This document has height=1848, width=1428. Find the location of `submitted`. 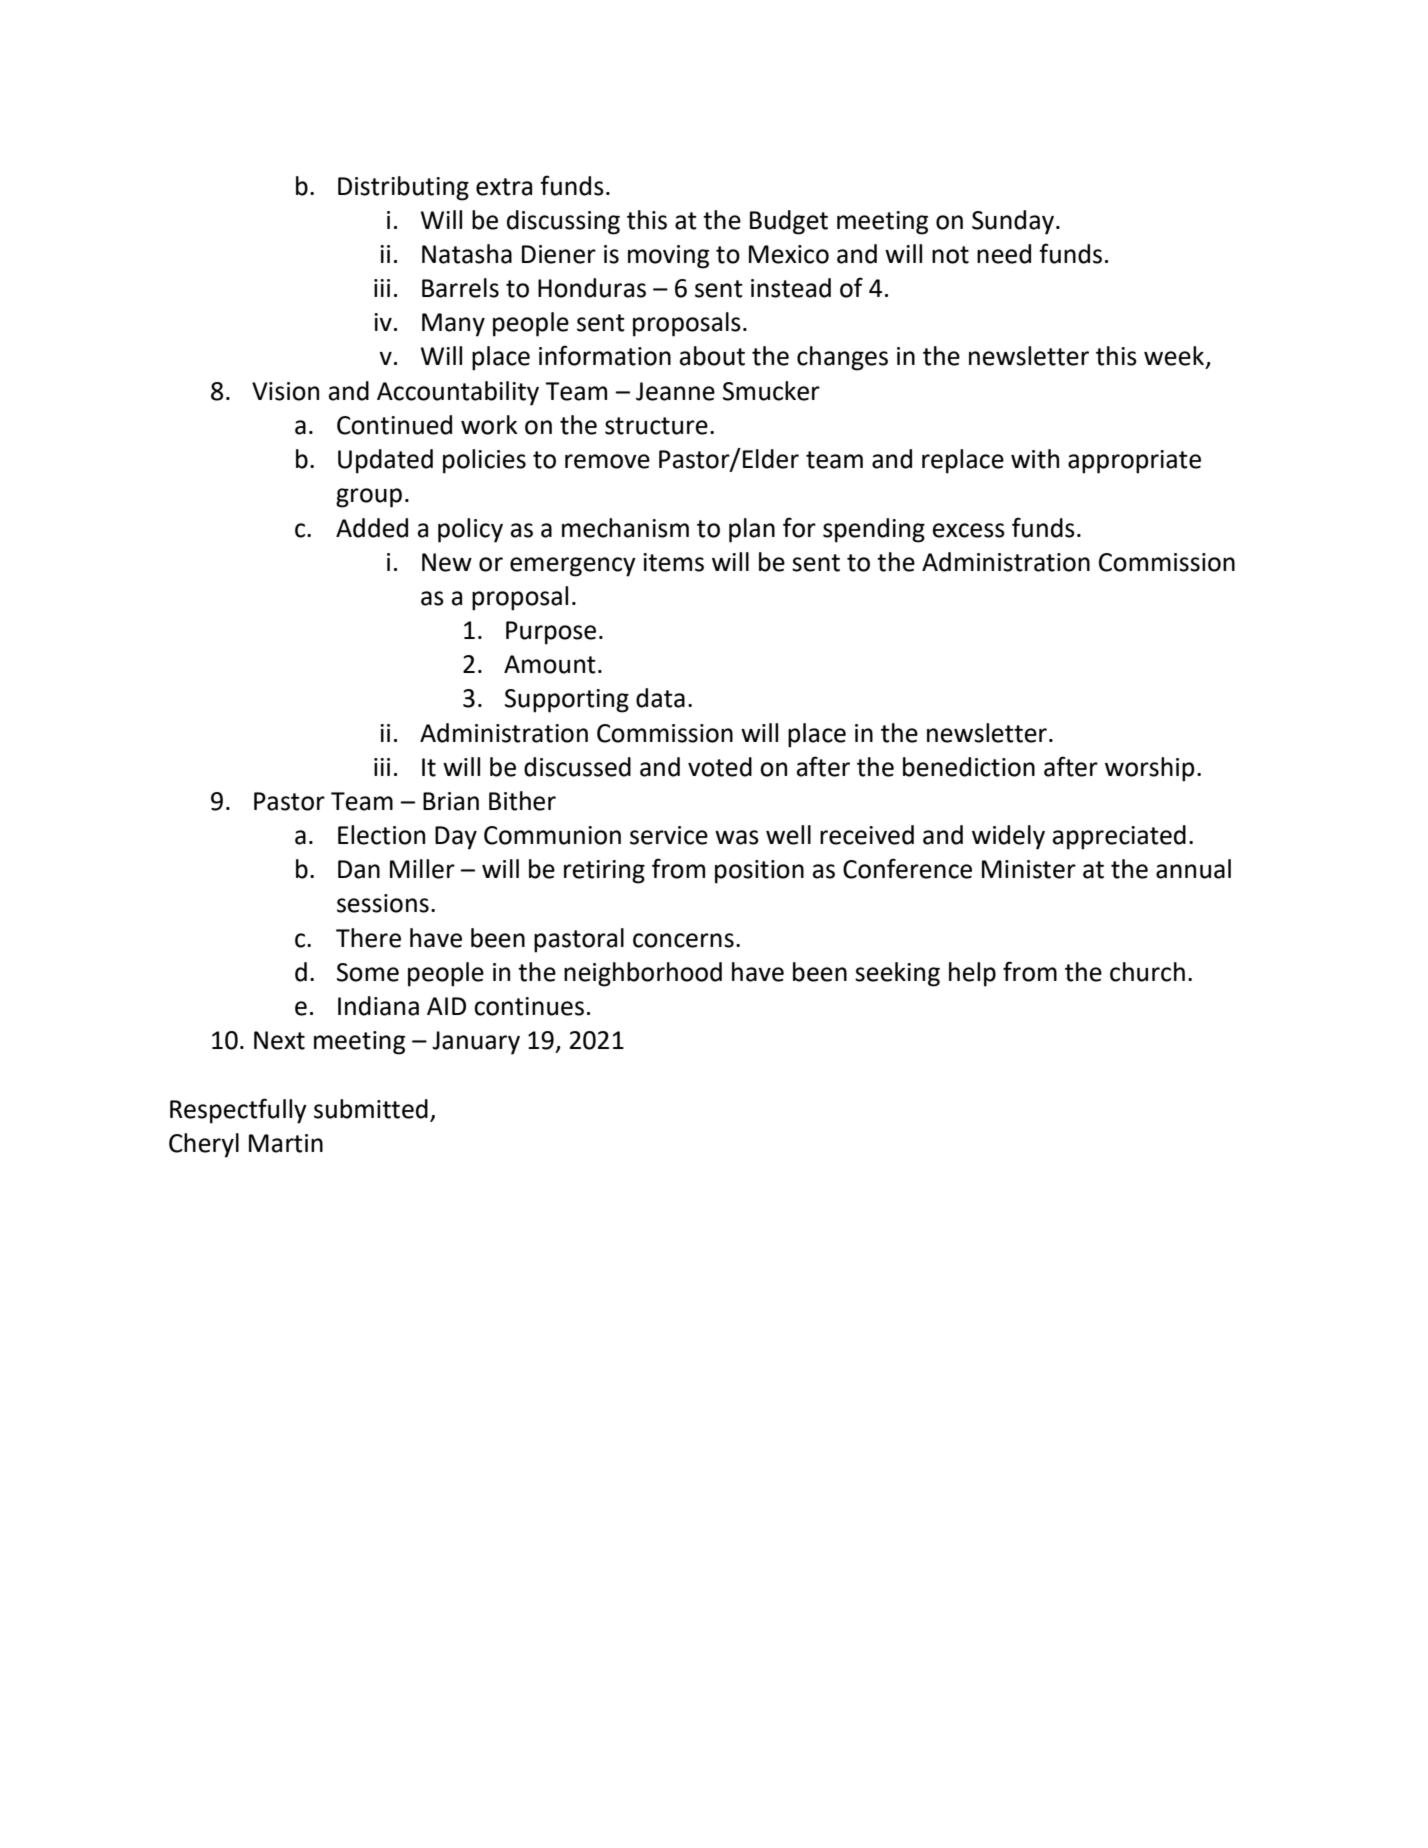

submitted is located at coordinates (371, 1109).
